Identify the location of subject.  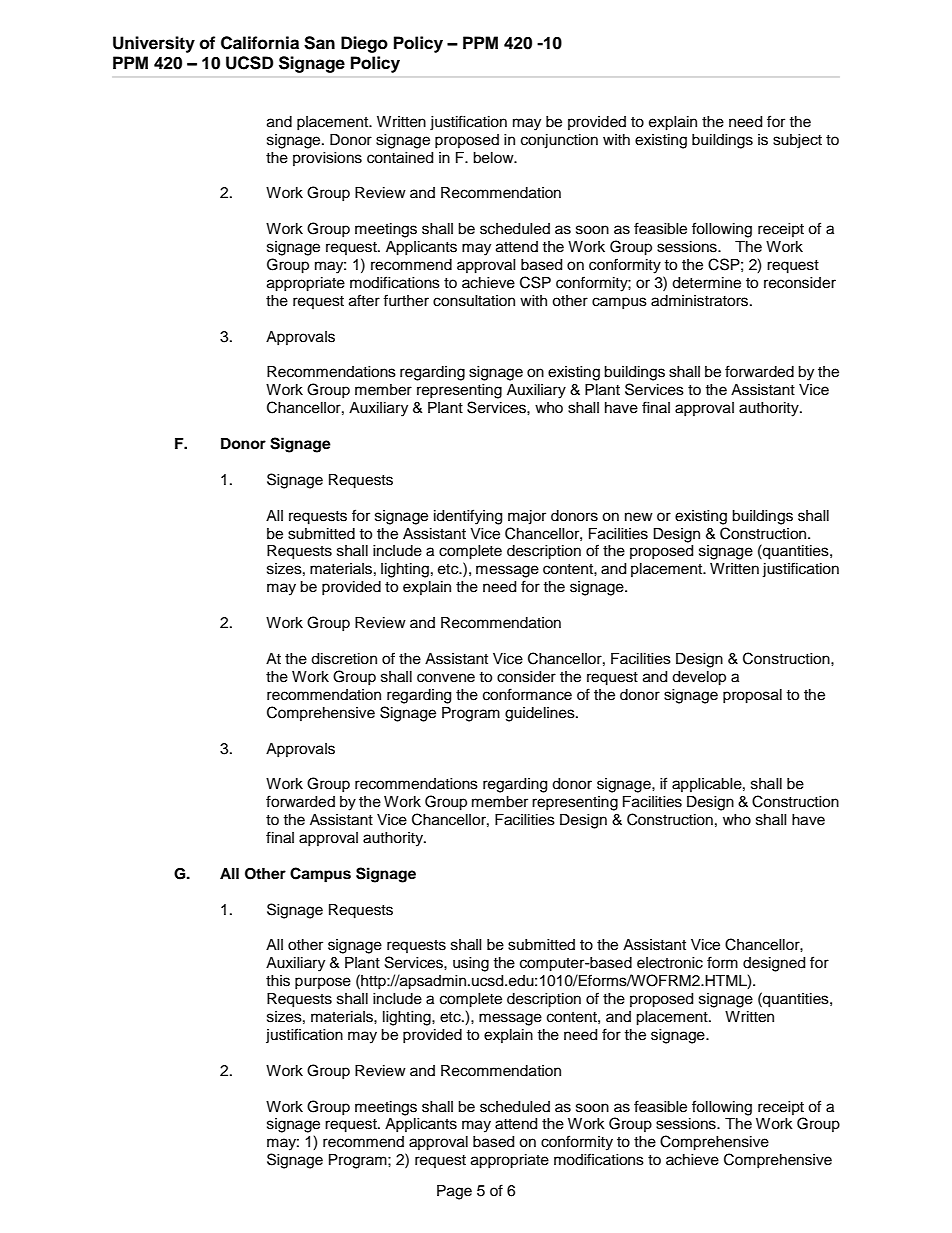
(797, 141).
